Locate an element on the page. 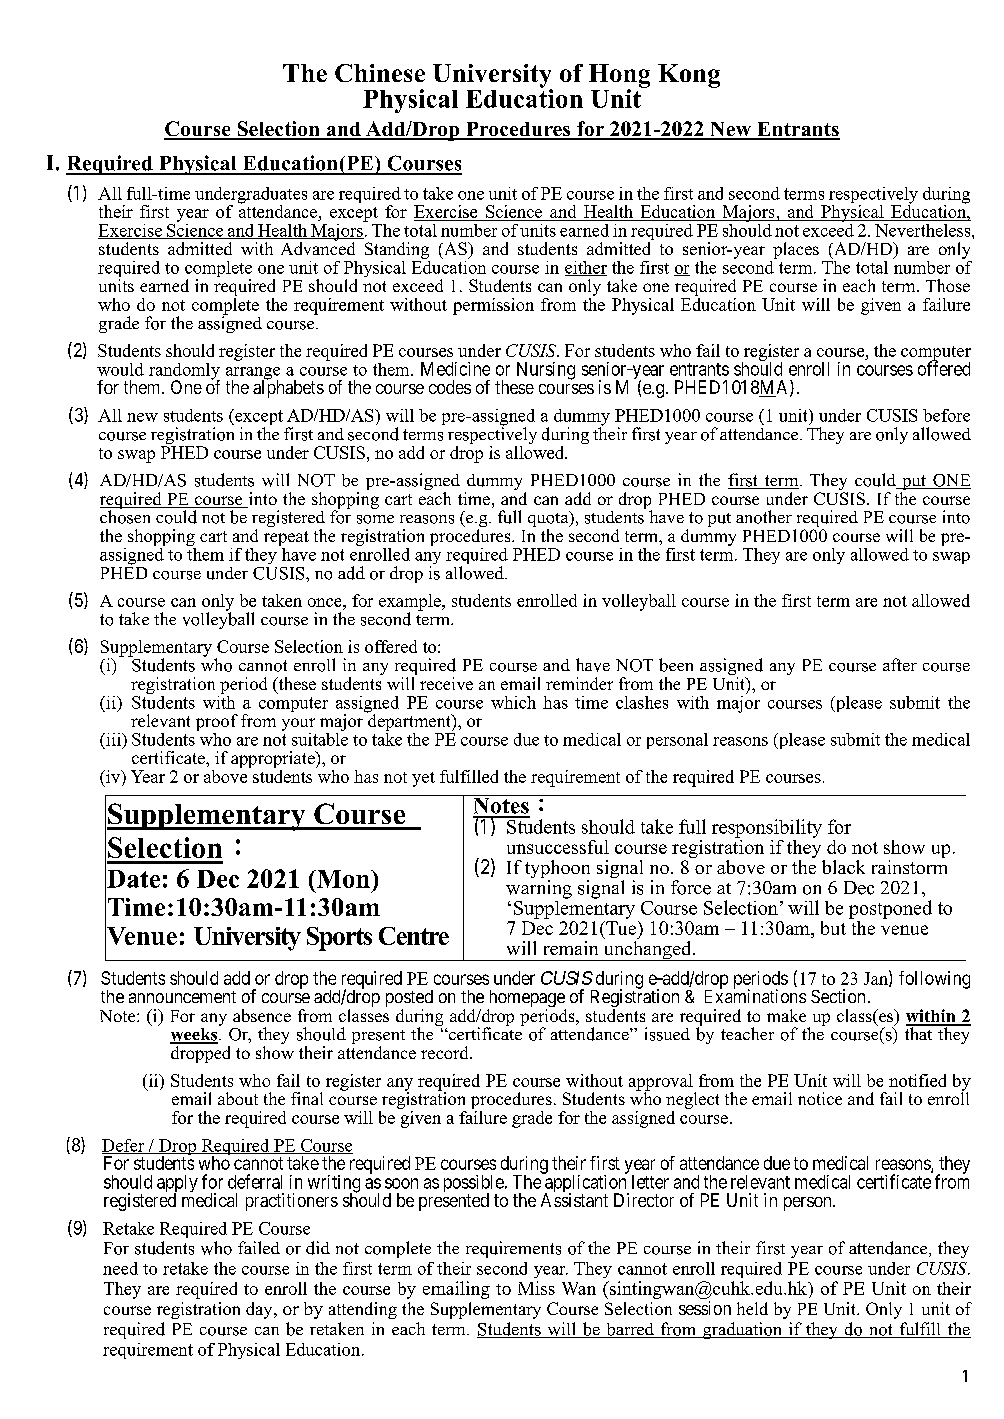 The width and height of the page is (1004, 1419). proof is located at coordinates (217, 722).
